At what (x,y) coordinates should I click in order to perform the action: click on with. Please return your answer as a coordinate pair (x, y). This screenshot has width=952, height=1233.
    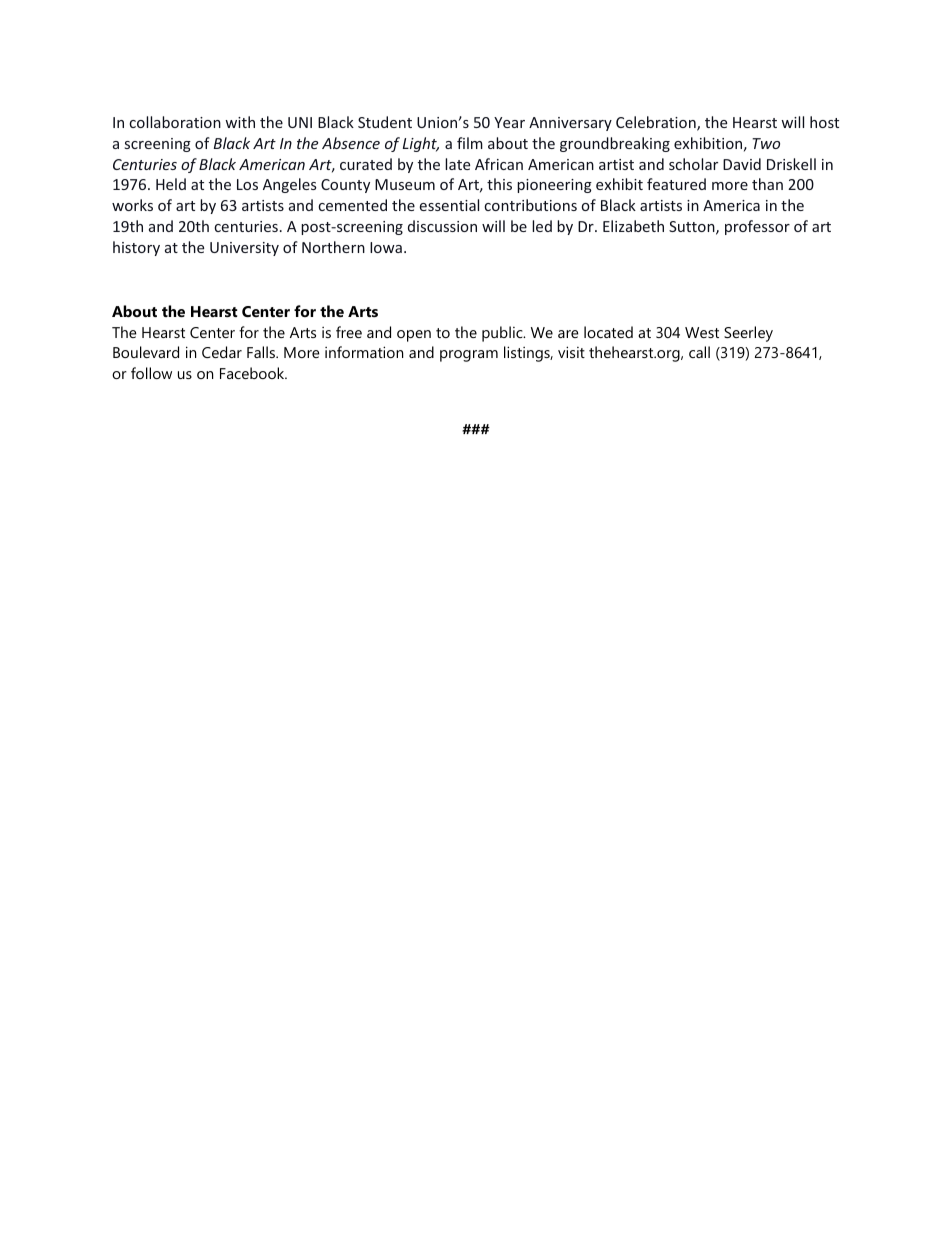
    Looking at the image, I should click on (240, 122).
